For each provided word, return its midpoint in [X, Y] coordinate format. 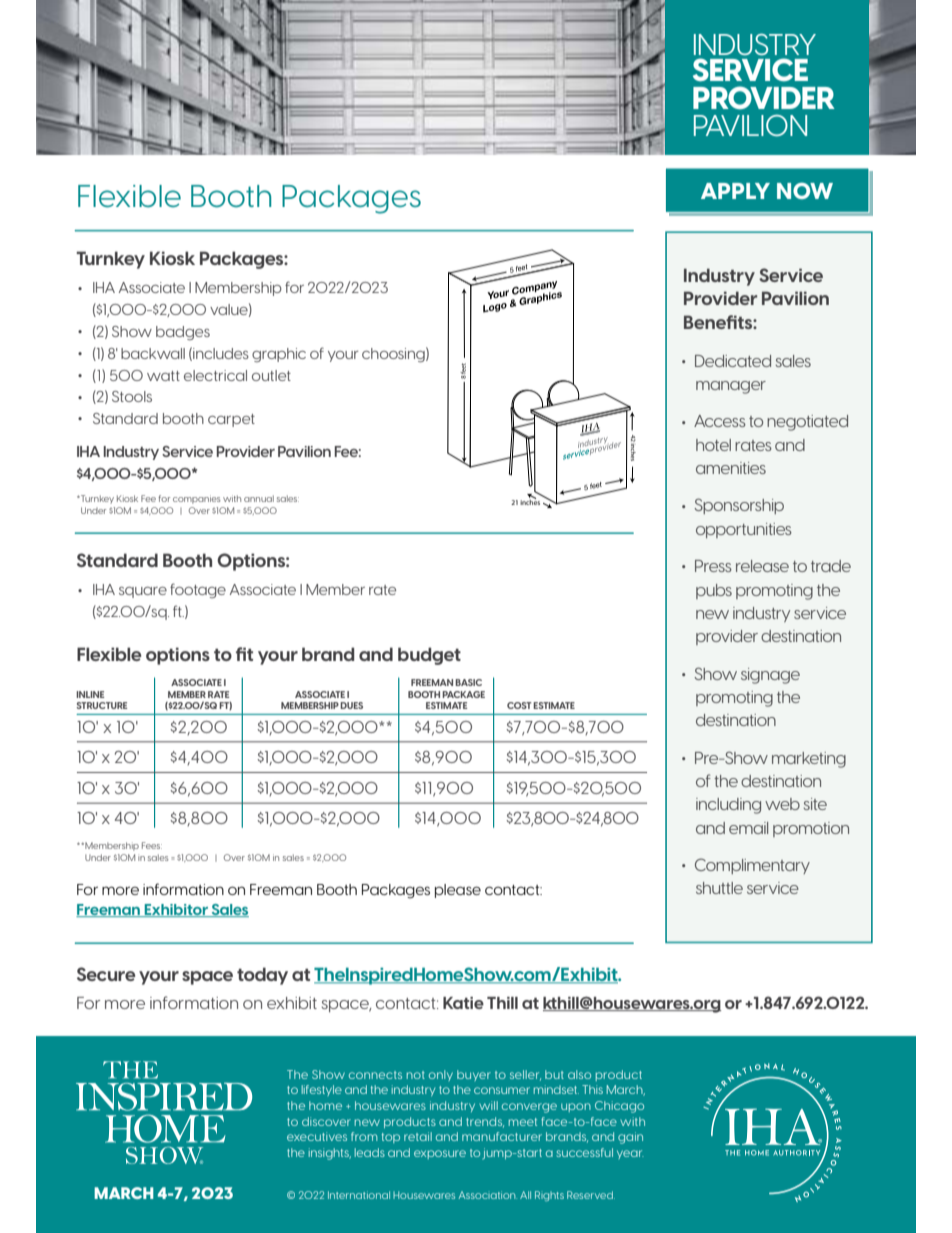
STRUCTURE [101, 705]
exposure [440, 1154]
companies [197, 499]
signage [770, 676]
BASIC [468, 682]
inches [530, 501]
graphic [279, 355]
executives [317, 1136]
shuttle [719, 888]
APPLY [735, 191]
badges [183, 333]
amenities [731, 468]
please [458, 891]
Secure [106, 974]
